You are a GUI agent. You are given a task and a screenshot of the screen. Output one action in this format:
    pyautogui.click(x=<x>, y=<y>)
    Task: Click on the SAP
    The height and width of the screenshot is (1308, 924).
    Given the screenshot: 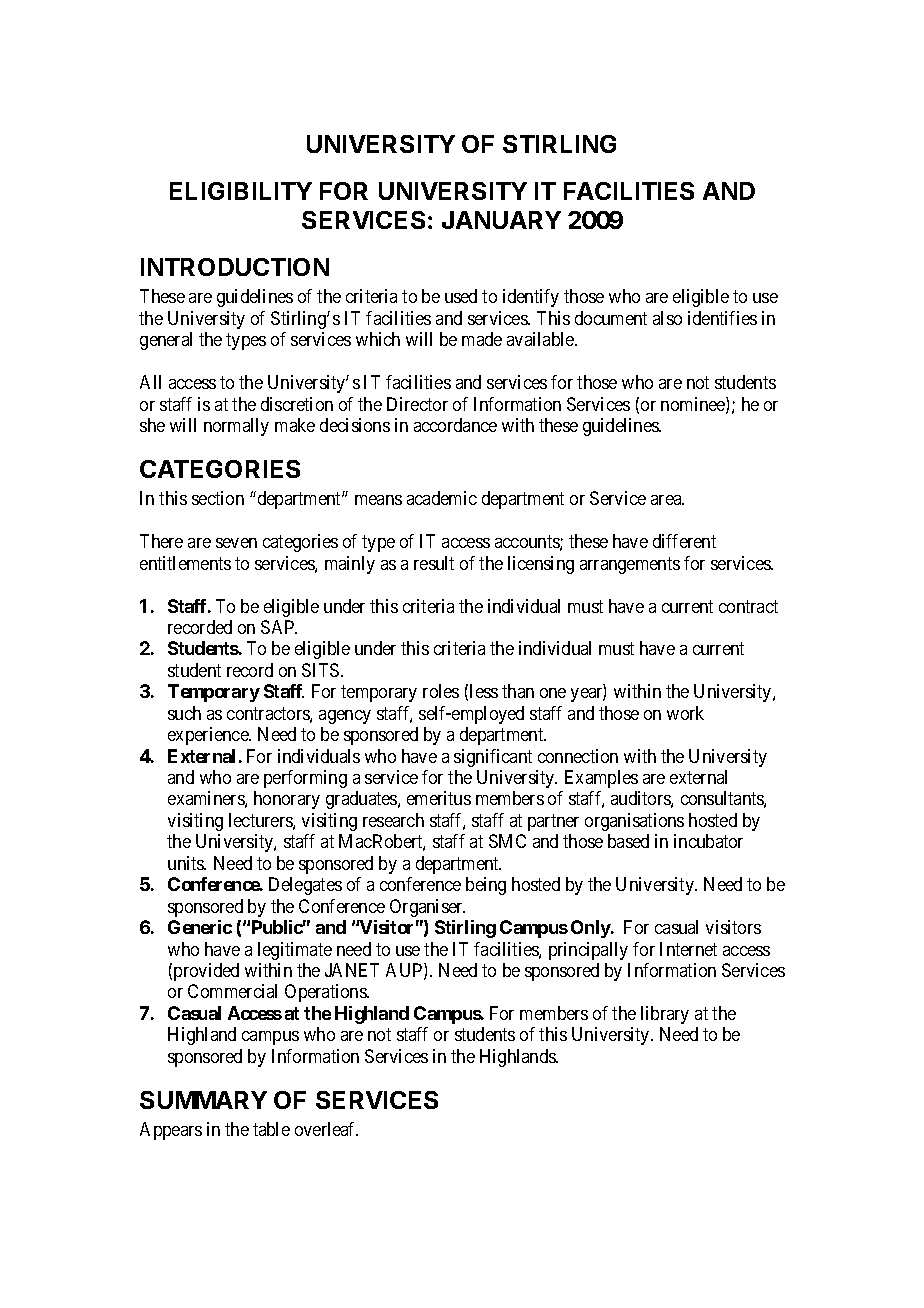 What is the action you would take?
    pyautogui.click(x=279, y=627)
